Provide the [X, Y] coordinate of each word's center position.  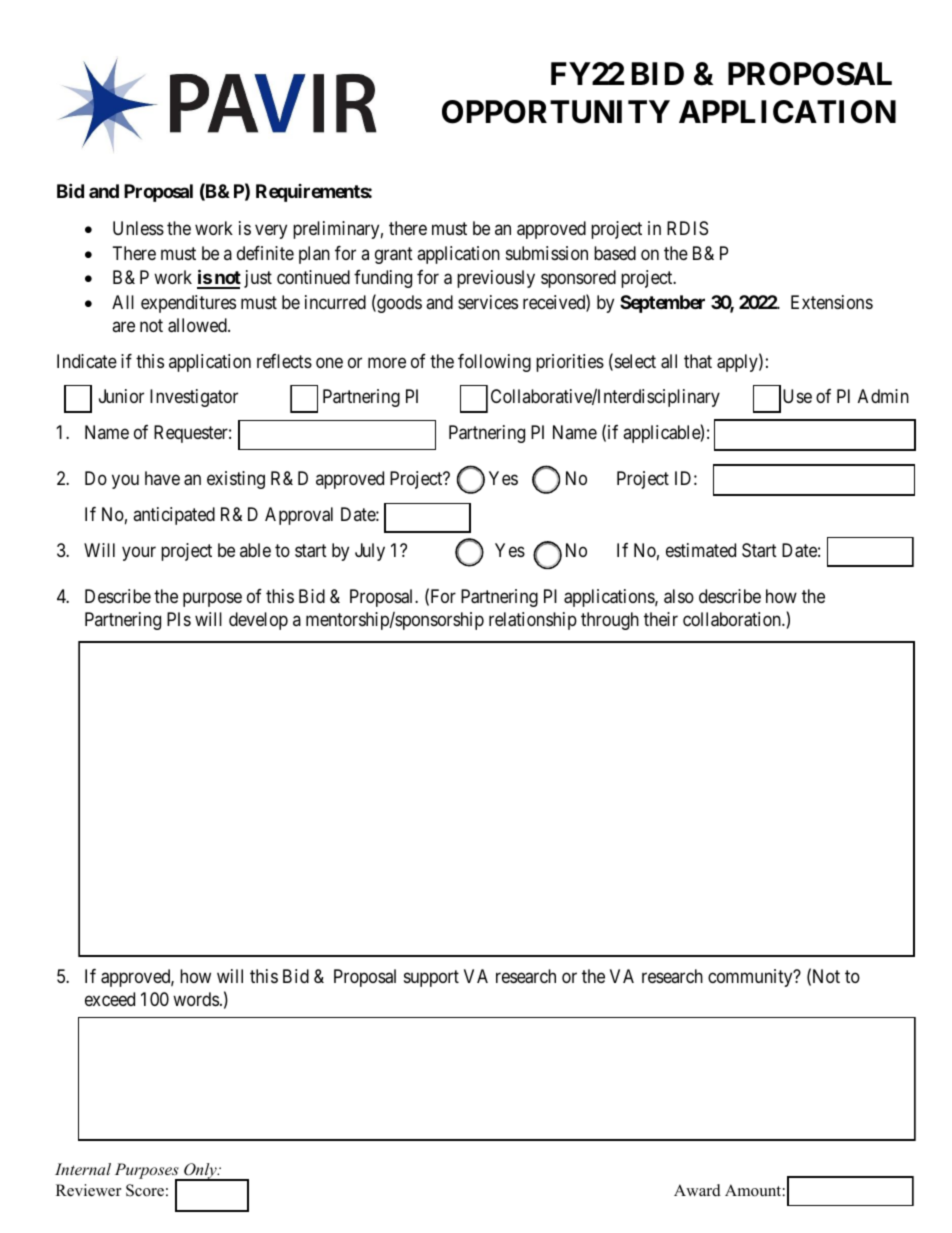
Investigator [194, 398]
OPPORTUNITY [556, 112]
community [751, 978]
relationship [533, 621]
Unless [138, 228]
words [196, 999]
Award [697, 1190]
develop [258, 621]
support [431, 978]
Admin [883, 396]
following [494, 363]
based [615, 253]
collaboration [733, 619]
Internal [83, 1169]
